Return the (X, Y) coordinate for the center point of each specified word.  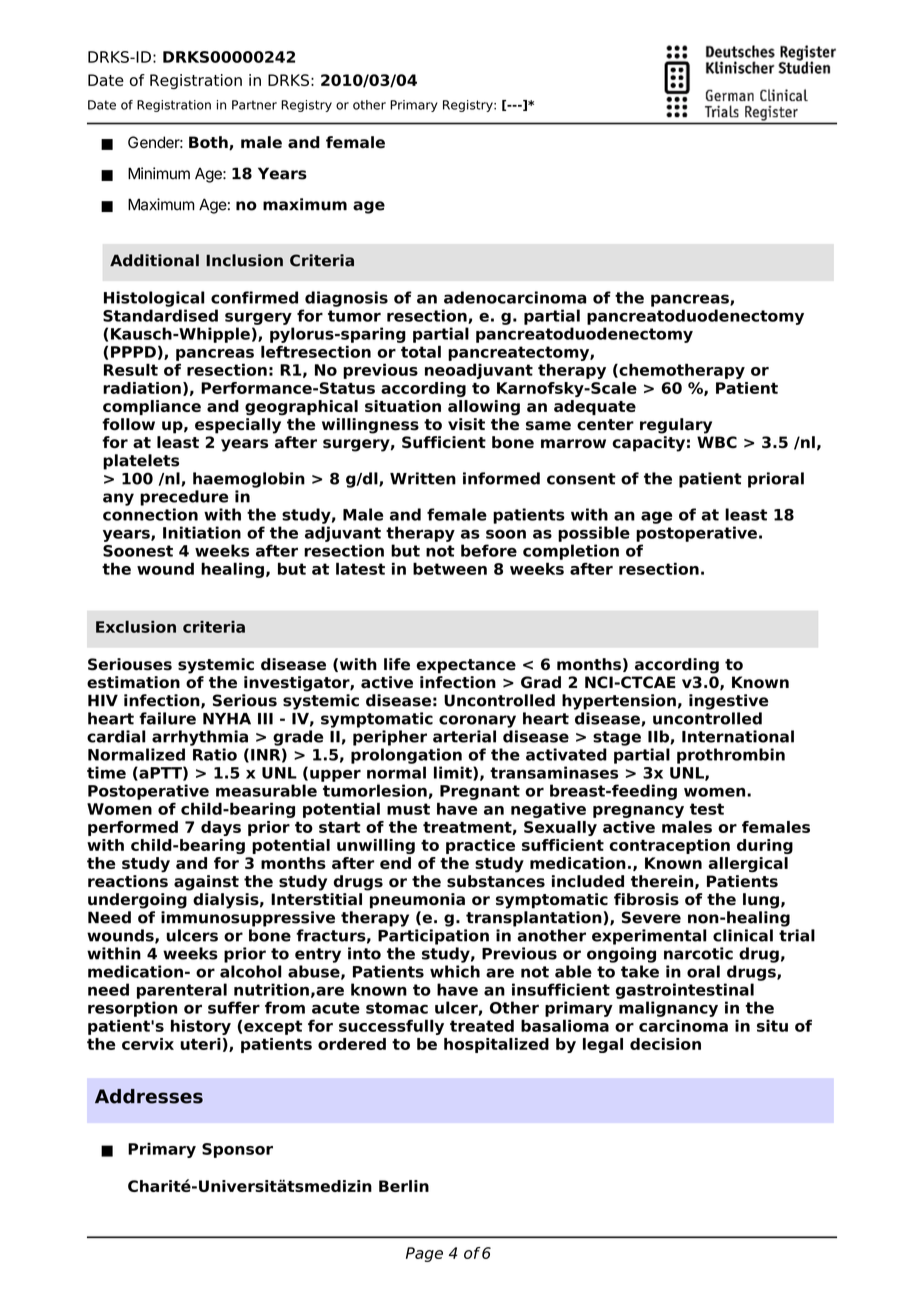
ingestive (728, 702)
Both (209, 143)
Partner (254, 105)
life (397, 664)
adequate (595, 407)
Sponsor (237, 1150)
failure (167, 718)
